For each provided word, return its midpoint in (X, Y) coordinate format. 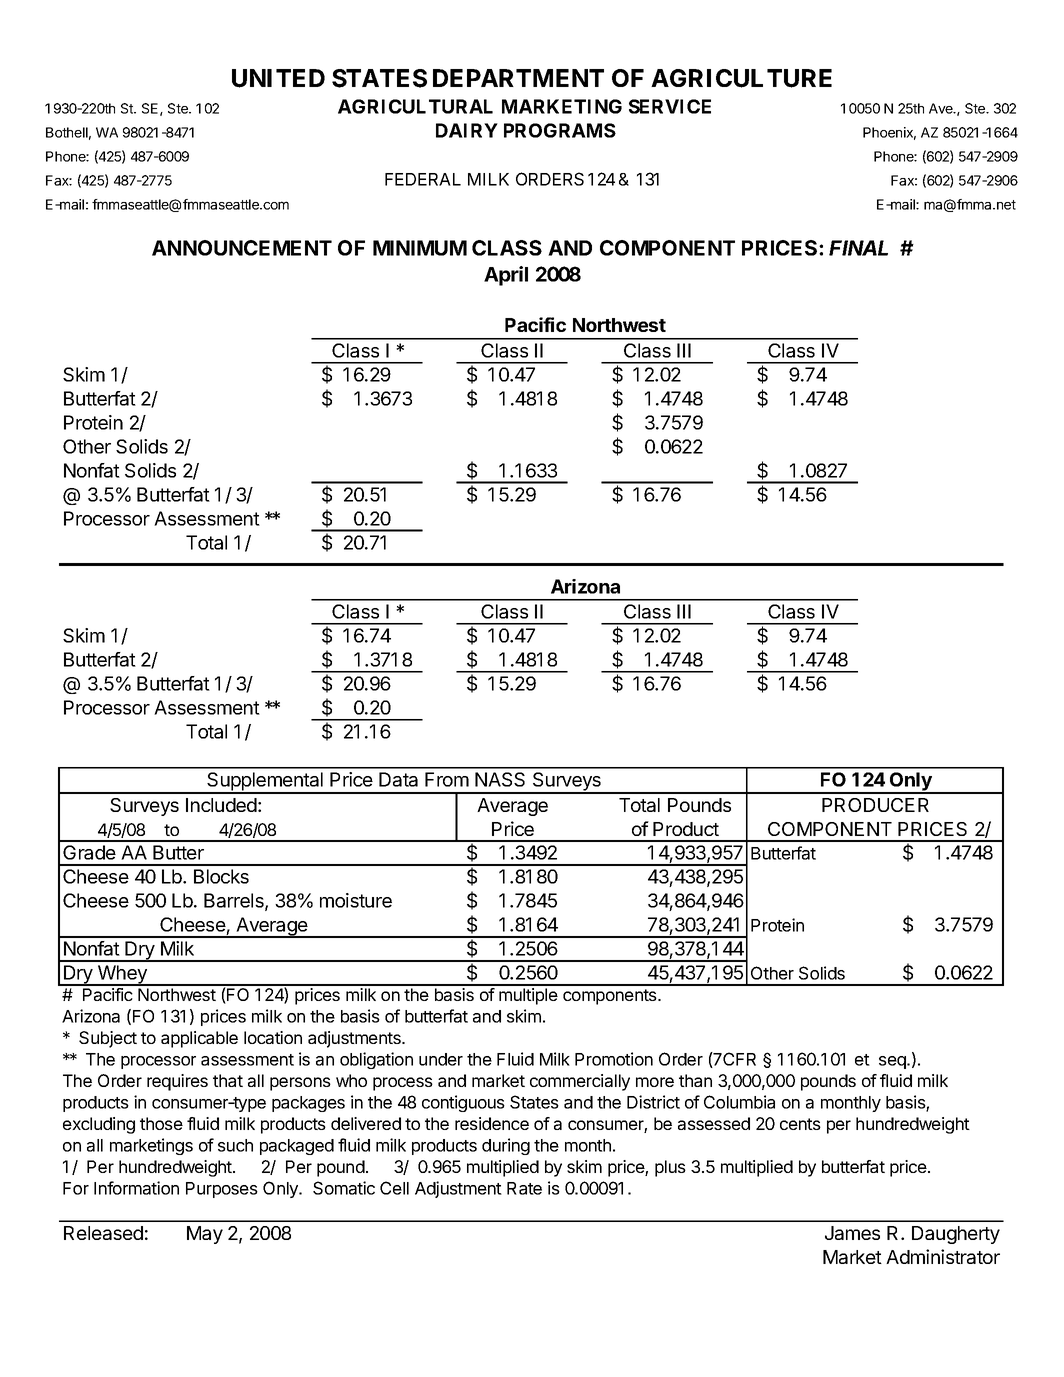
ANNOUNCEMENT (242, 248)
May (205, 1235)
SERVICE (670, 106)
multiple (528, 996)
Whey (122, 975)
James (852, 1233)
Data (398, 779)
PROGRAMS (560, 130)
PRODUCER (875, 805)
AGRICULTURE (741, 78)
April (506, 276)
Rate (524, 1188)
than (695, 1080)
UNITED (278, 78)
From (447, 779)
